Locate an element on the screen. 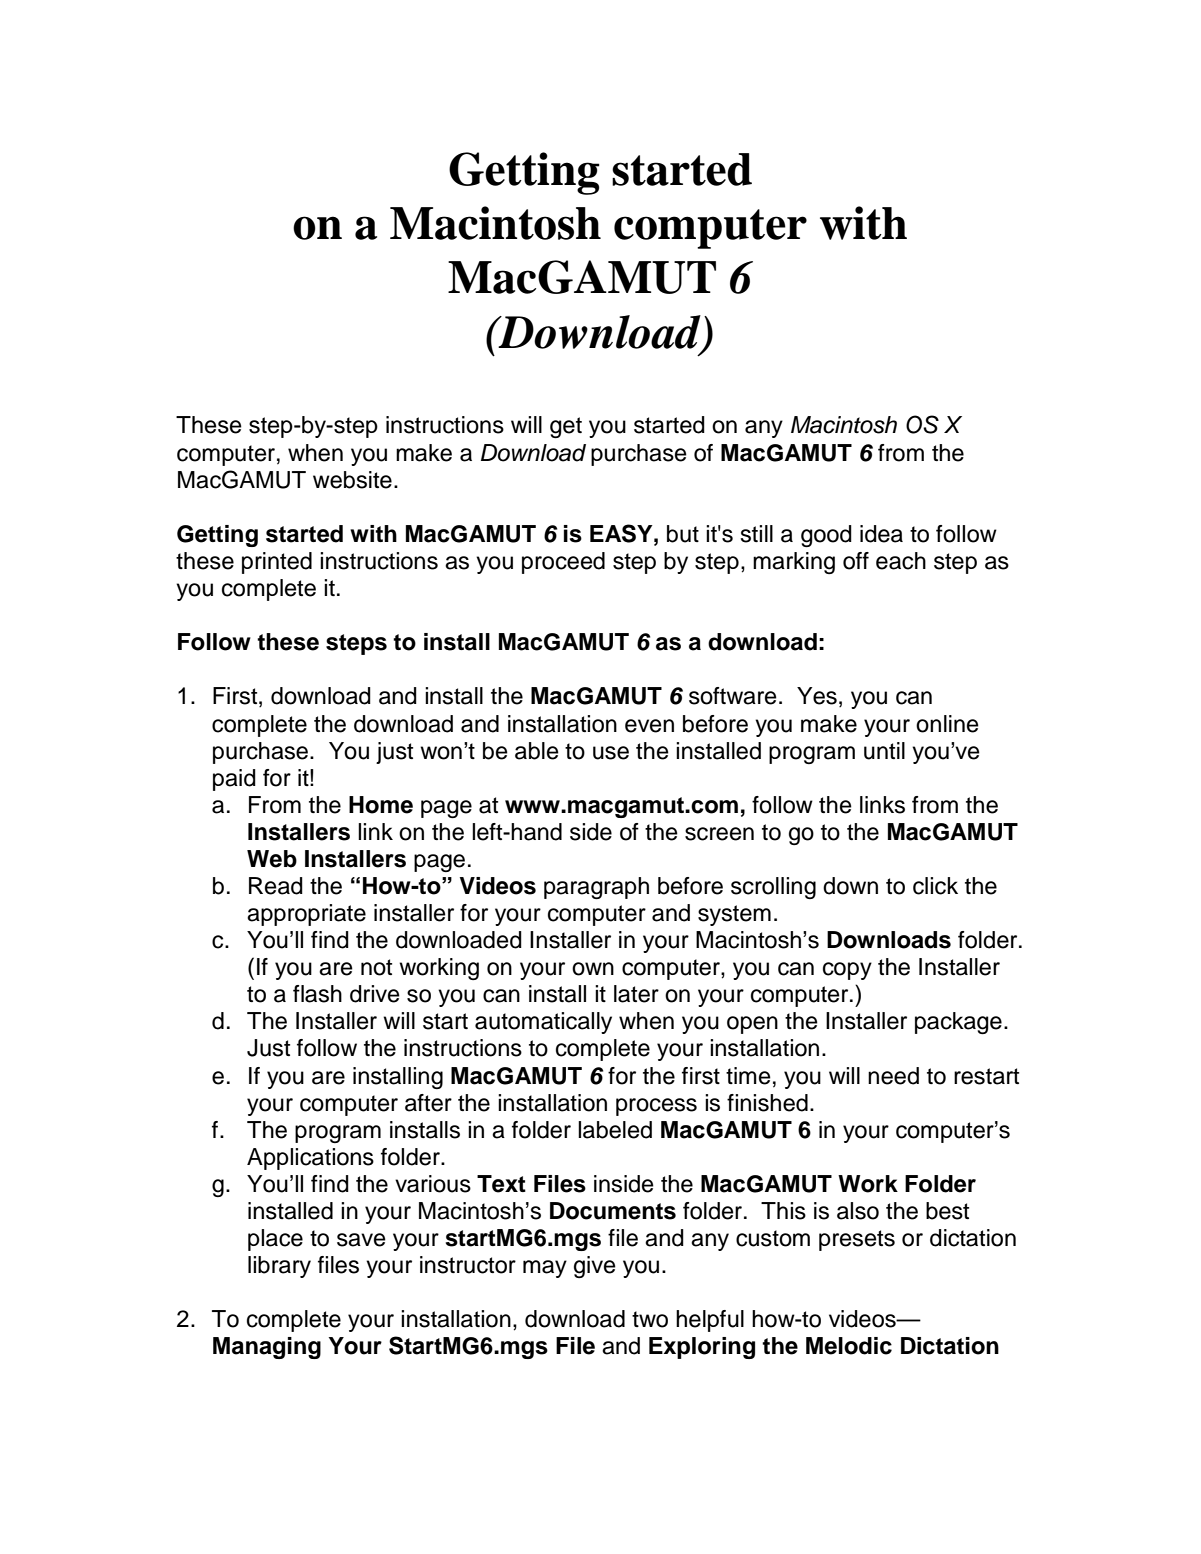 This screenshot has height=1554, width=1201. Managing is located at coordinates (267, 1348).
